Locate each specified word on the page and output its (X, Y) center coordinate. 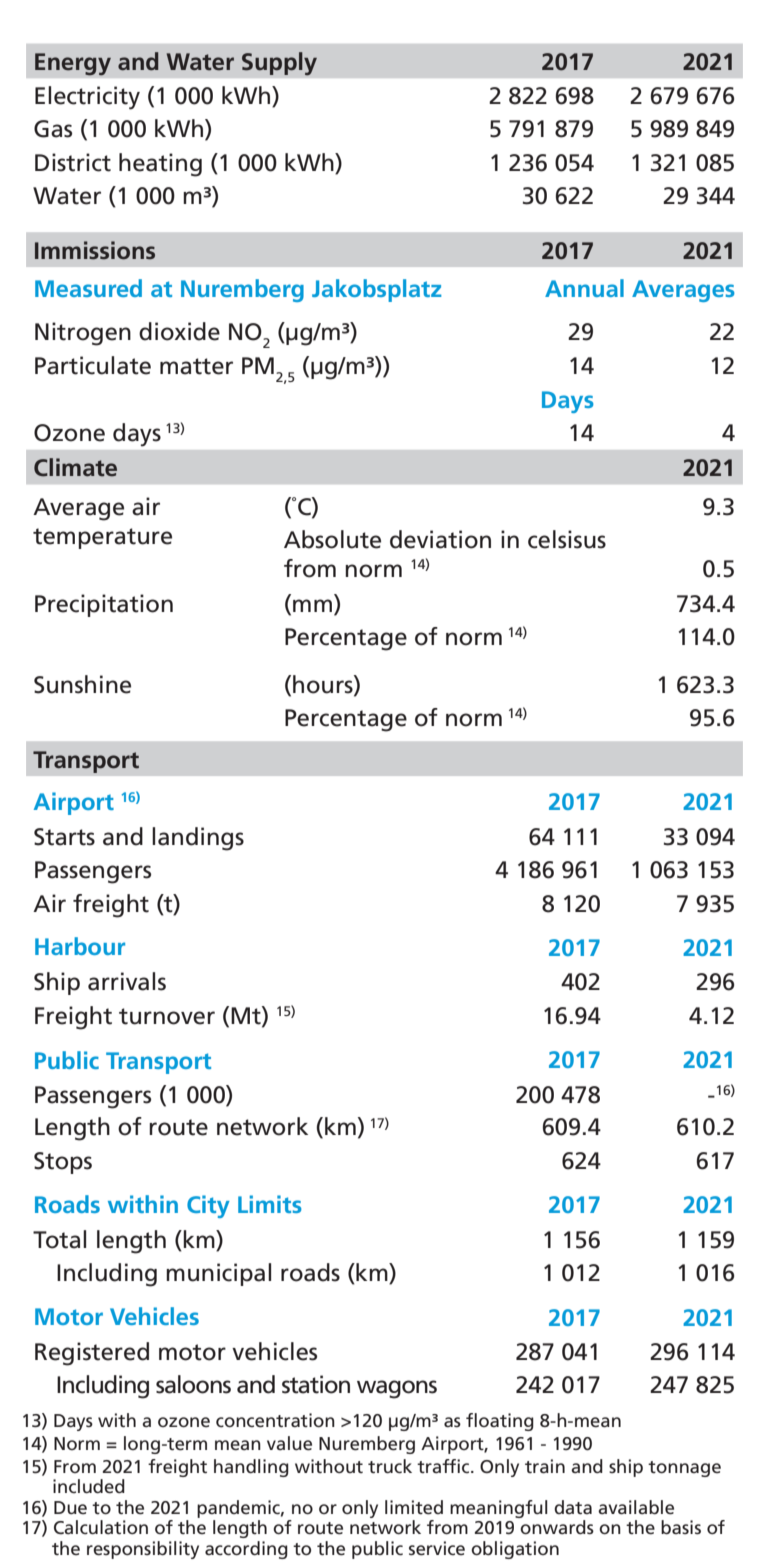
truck (390, 1466)
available (636, 1507)
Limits (270, 1204)
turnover (167, 1016)
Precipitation (104, 605)
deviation (440, 539)
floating (500, 1422)
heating (160, 165)
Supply (279, 64)
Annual (584, 288)
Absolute (332, 539)
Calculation (101, 1527)
